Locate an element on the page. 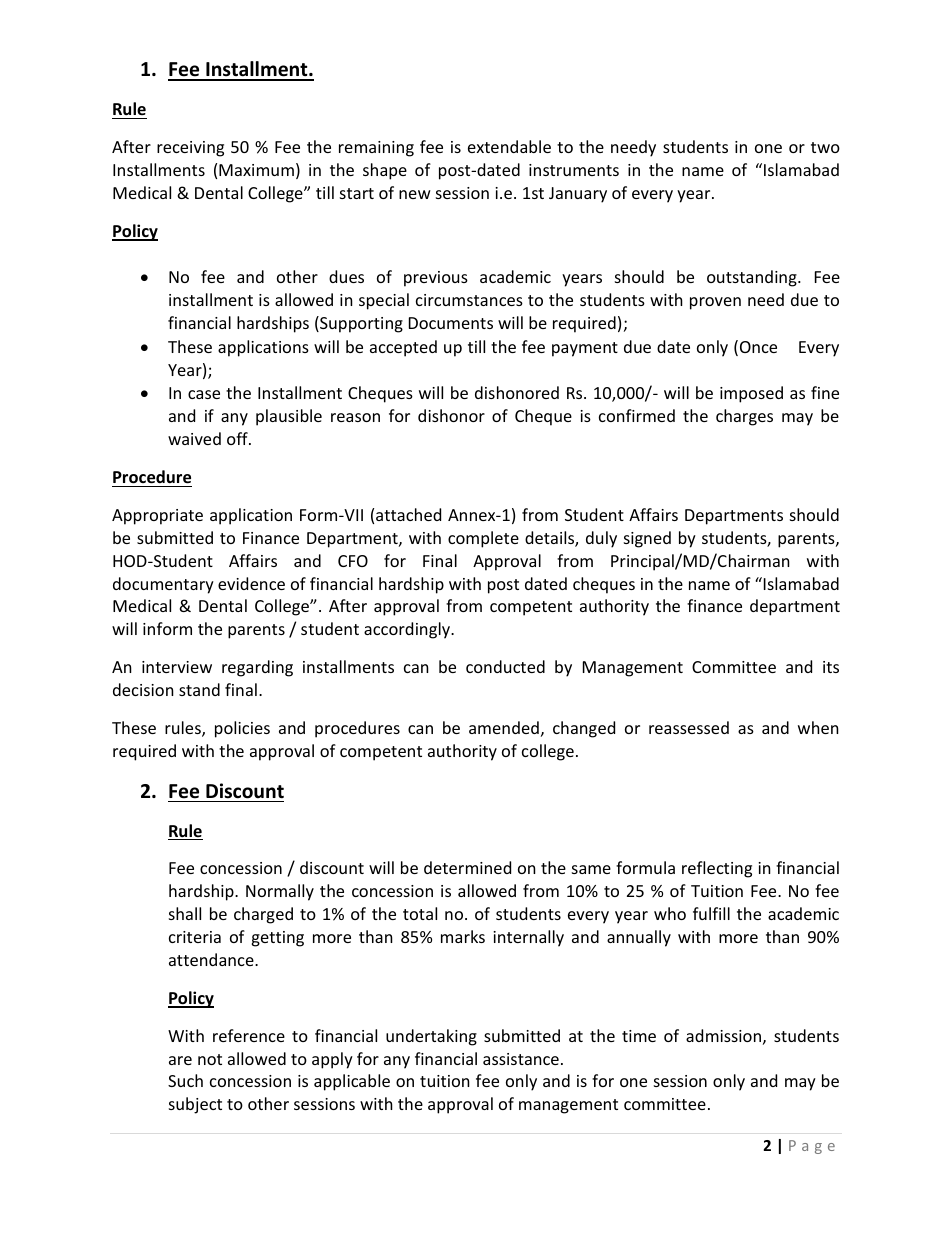 The image size is (952, 1233). two is located at coordinates (825, 147).
